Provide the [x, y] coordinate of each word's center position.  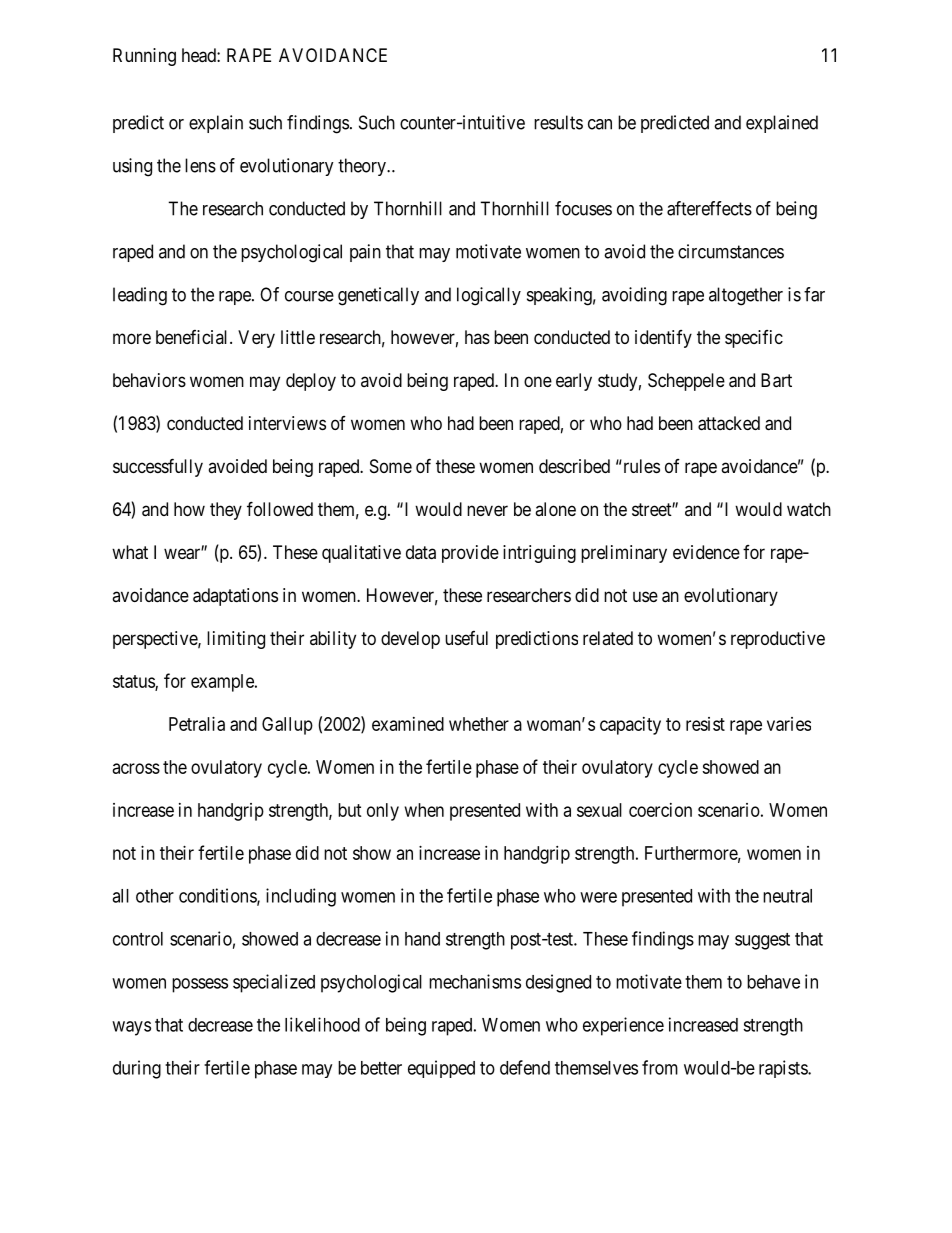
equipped [441, 1069]
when [424, 810]
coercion [660, 810]
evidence [706, 552]
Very [256, 339]
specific [754, 339]
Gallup [287, 726]
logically [489, 296]
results [558, 122]
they [226, 511]
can [600, 124]
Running [144, 57]
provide [470, 554]
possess [200, 985]
